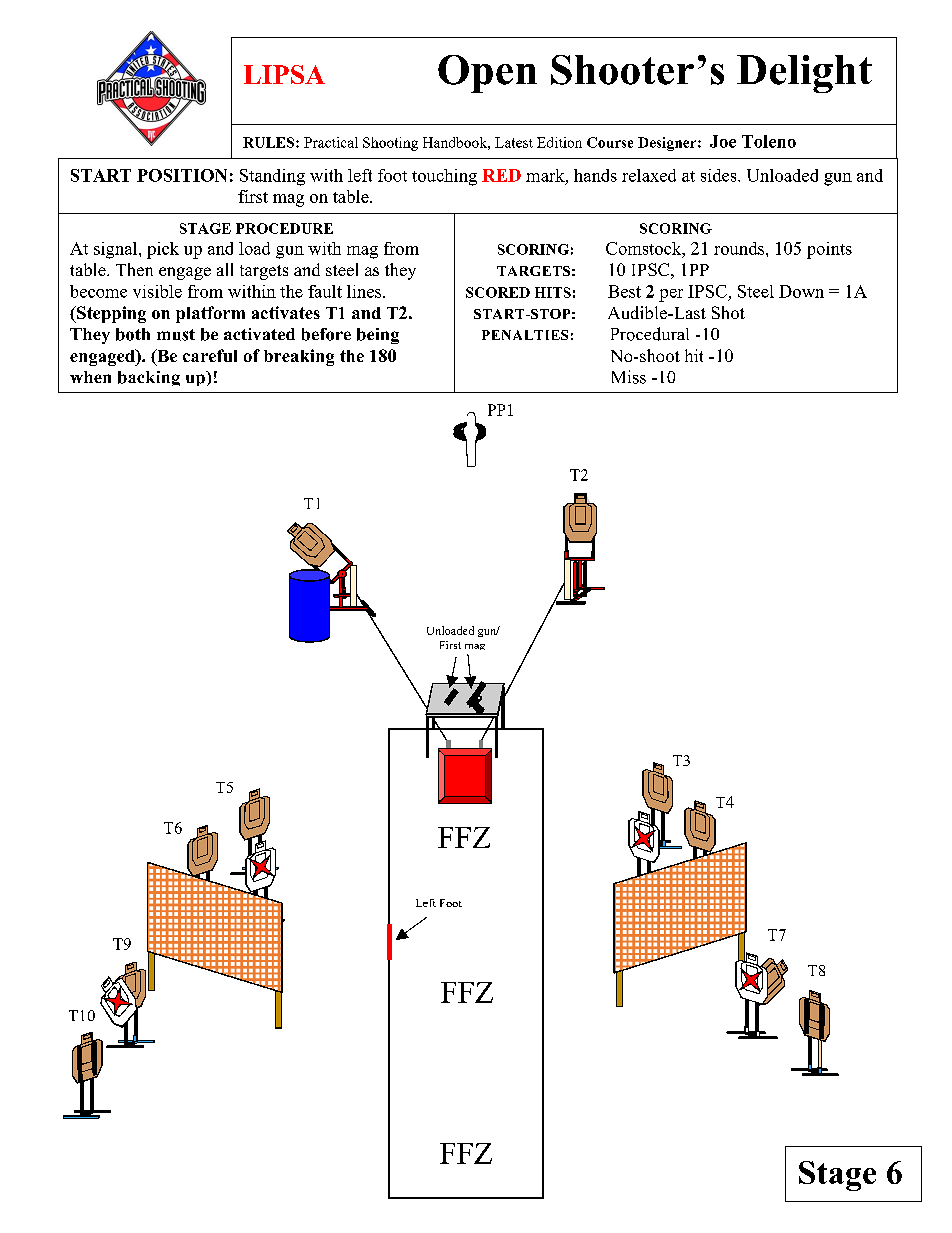 This image has height=1233, width=952. I want to click on breaking, so click(299, 357).
